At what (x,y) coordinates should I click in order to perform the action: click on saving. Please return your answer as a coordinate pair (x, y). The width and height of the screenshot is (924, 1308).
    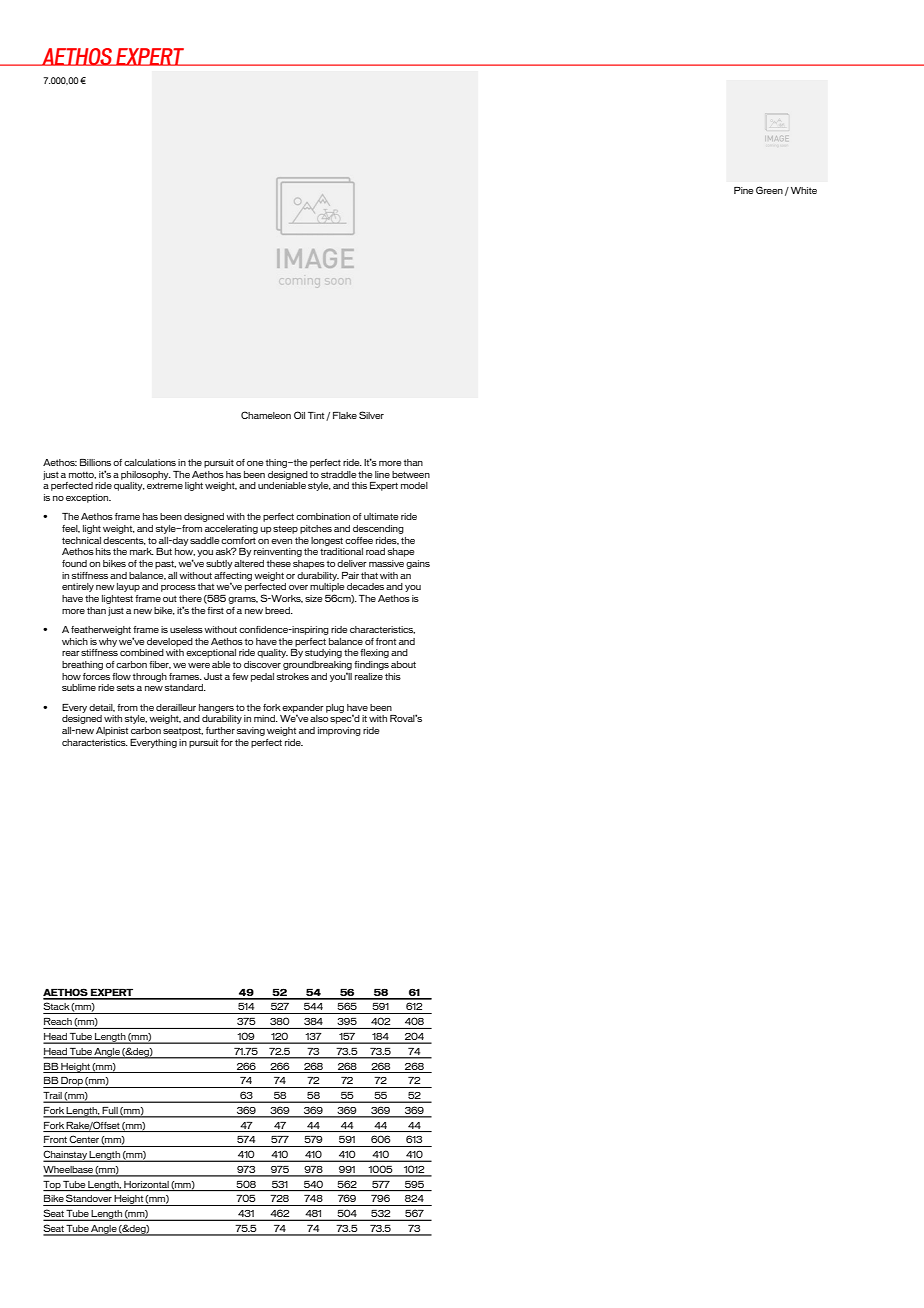
    Looking at the image, I should click on (251, 731).
